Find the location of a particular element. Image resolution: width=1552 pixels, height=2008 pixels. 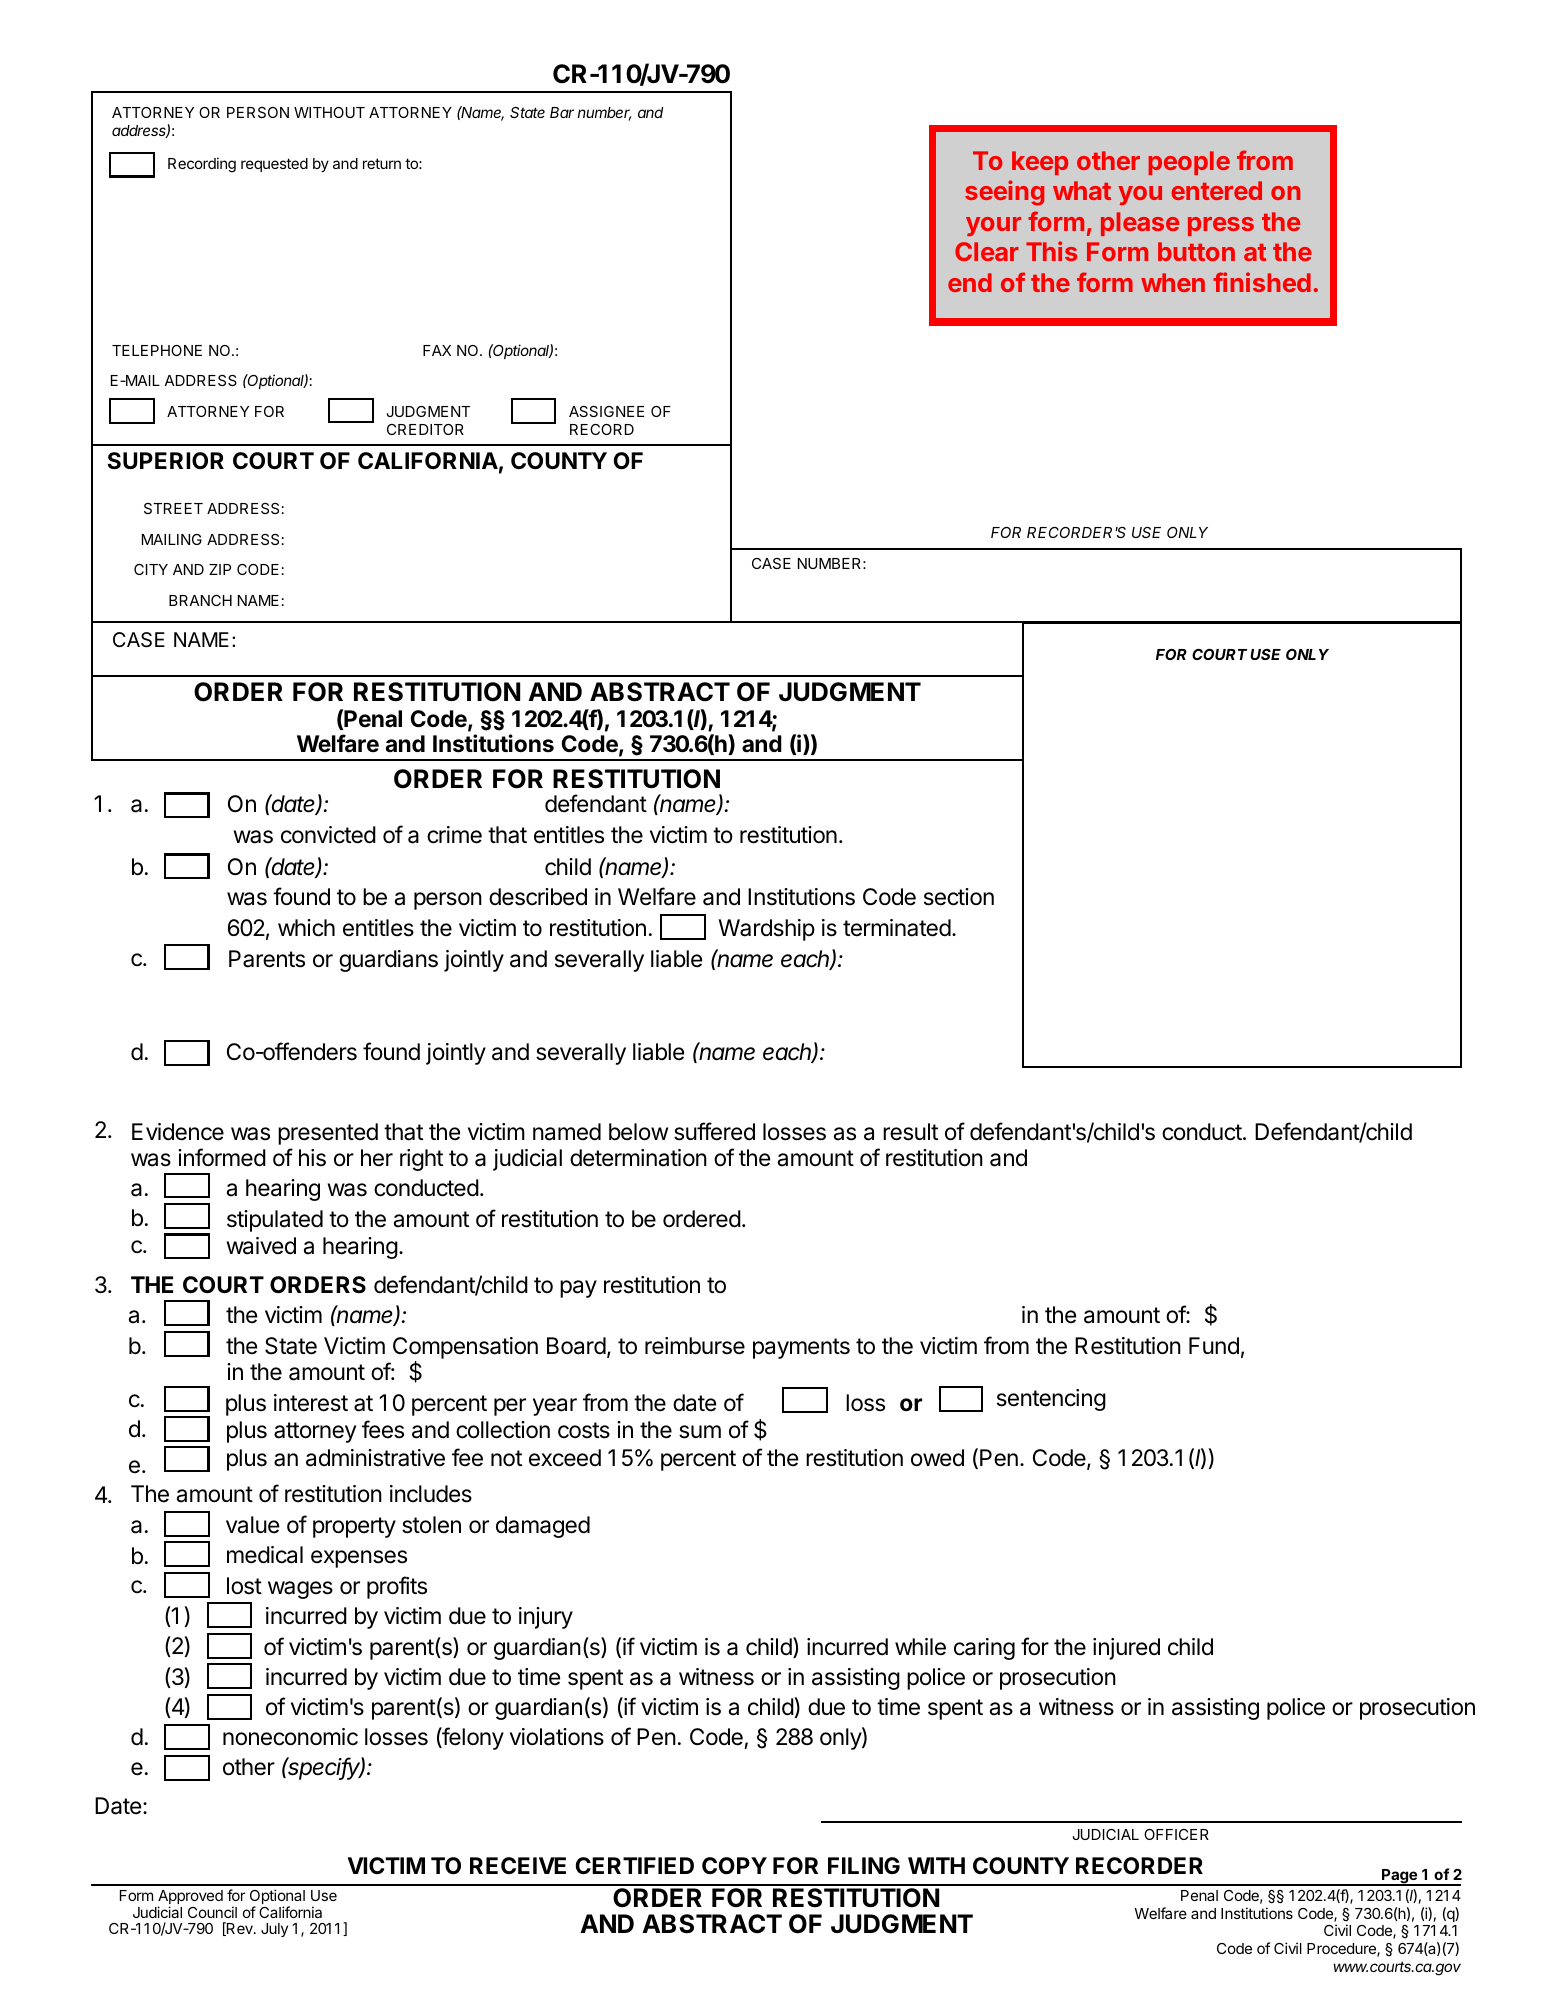

ASSIGNEE is located at coordinates (606, 411).
